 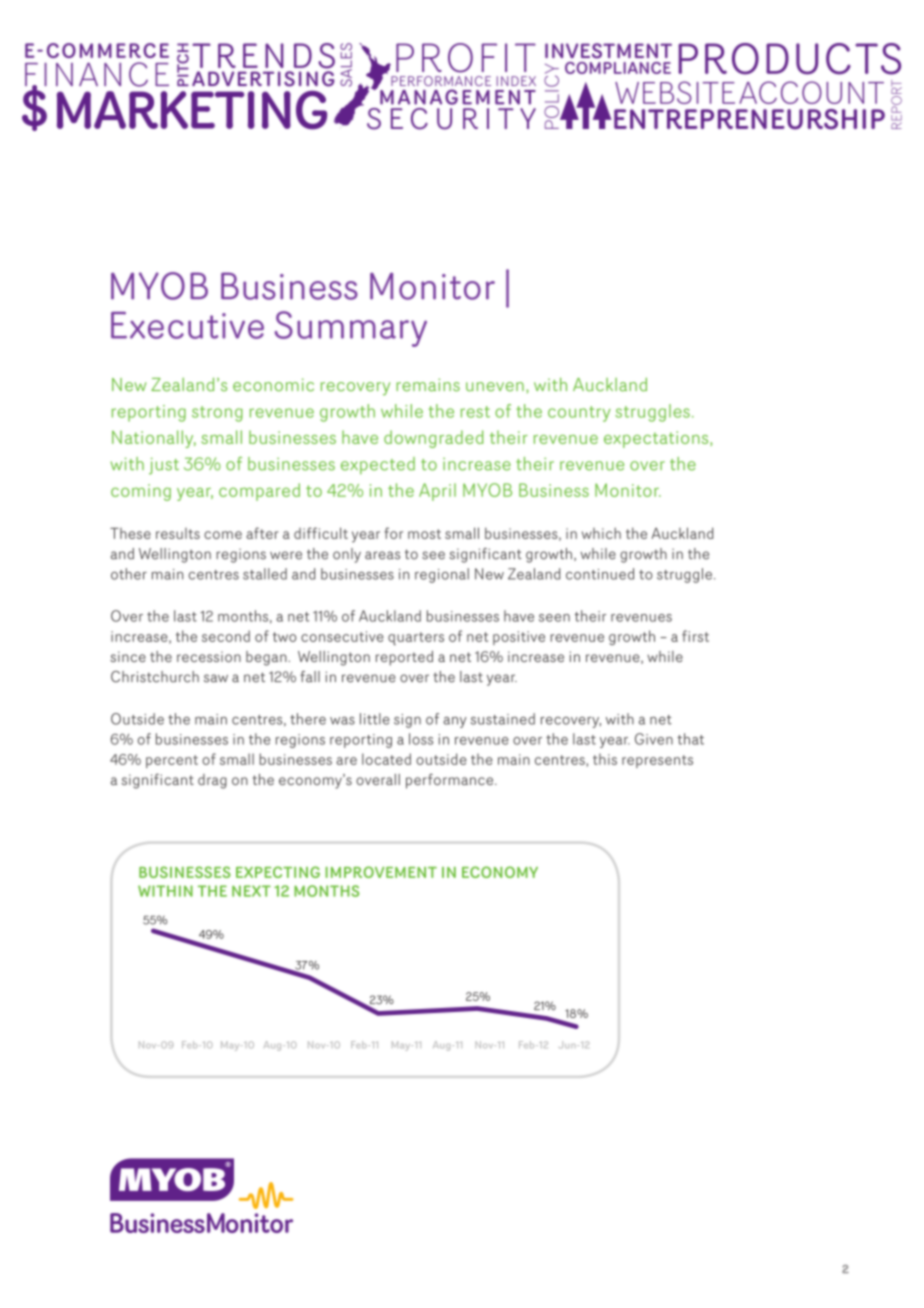 What do you see at coordinates (579, 414) in the screenshot?
I see `country` at bounding box center [579, 414].
